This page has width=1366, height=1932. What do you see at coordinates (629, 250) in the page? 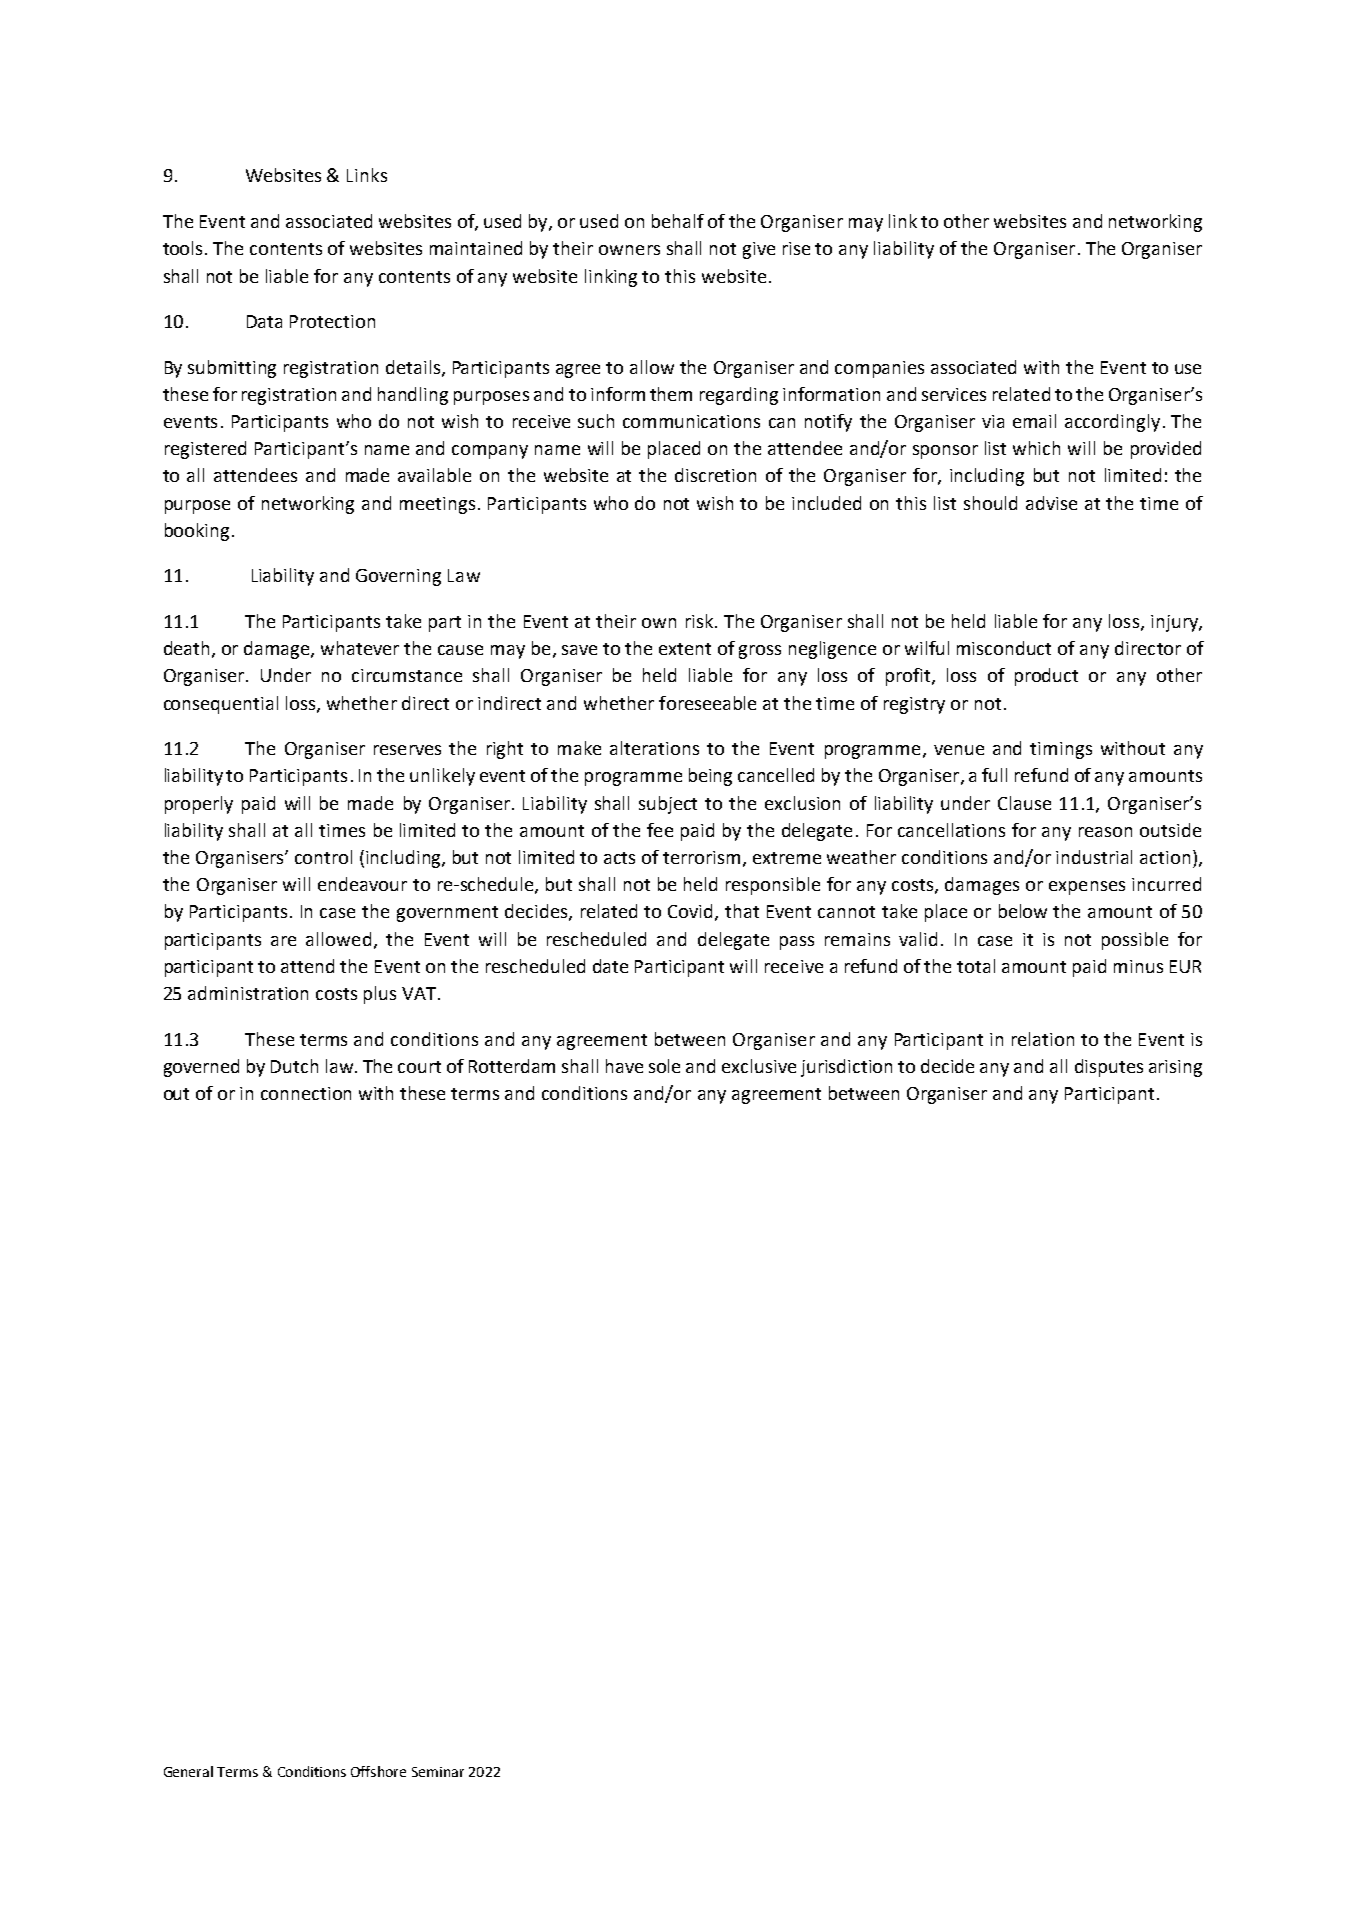
I see `owners` at bounding box center [629, 250].
